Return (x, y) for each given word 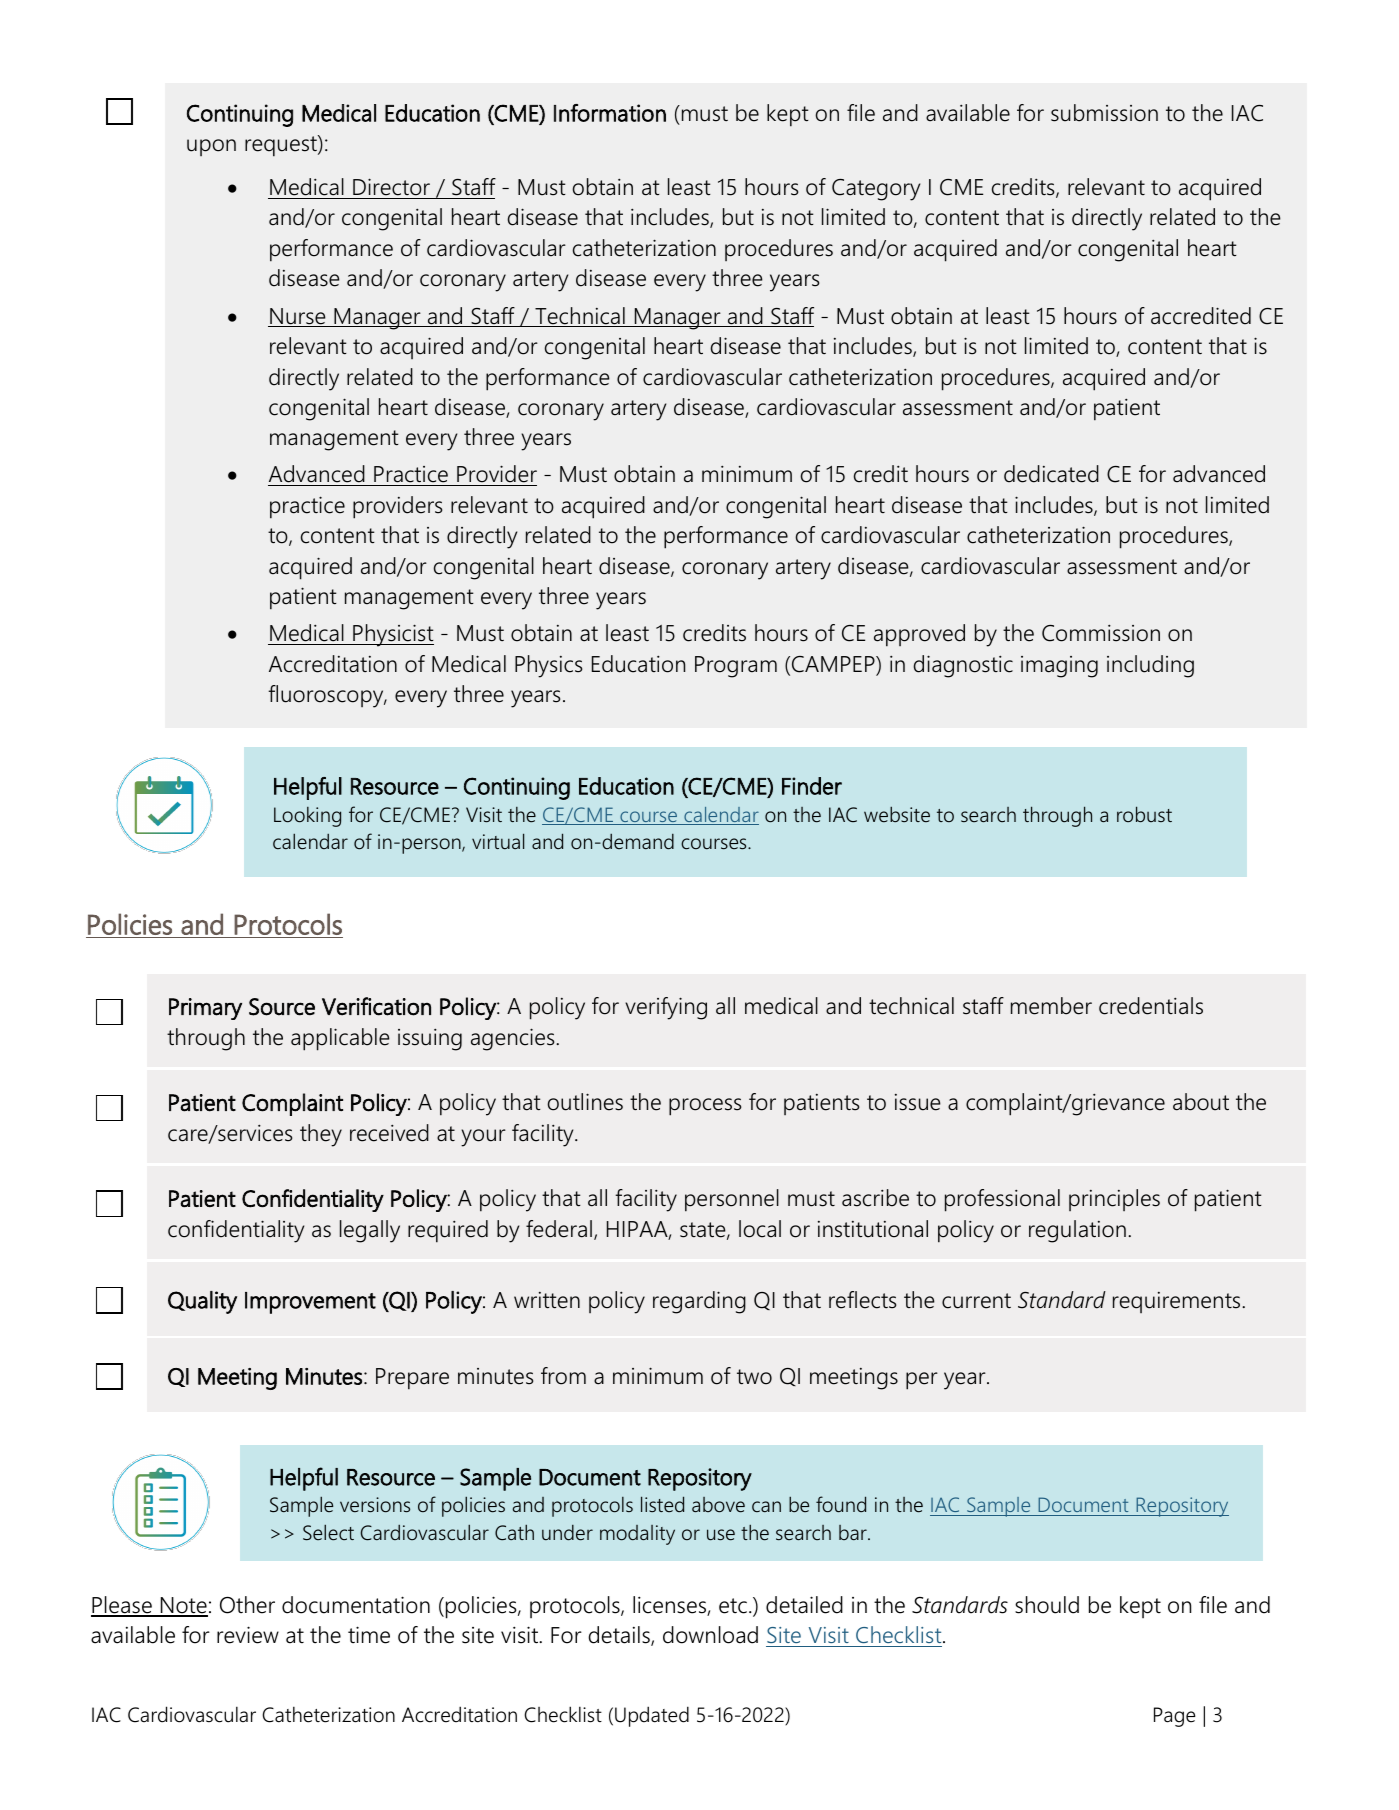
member (1051, 1006)
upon (211, 147)
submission (1104, 113)
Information (610, 113)
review (248, 1635)
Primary (205, 1009)
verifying (666, 1008)
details (620, 1636)
